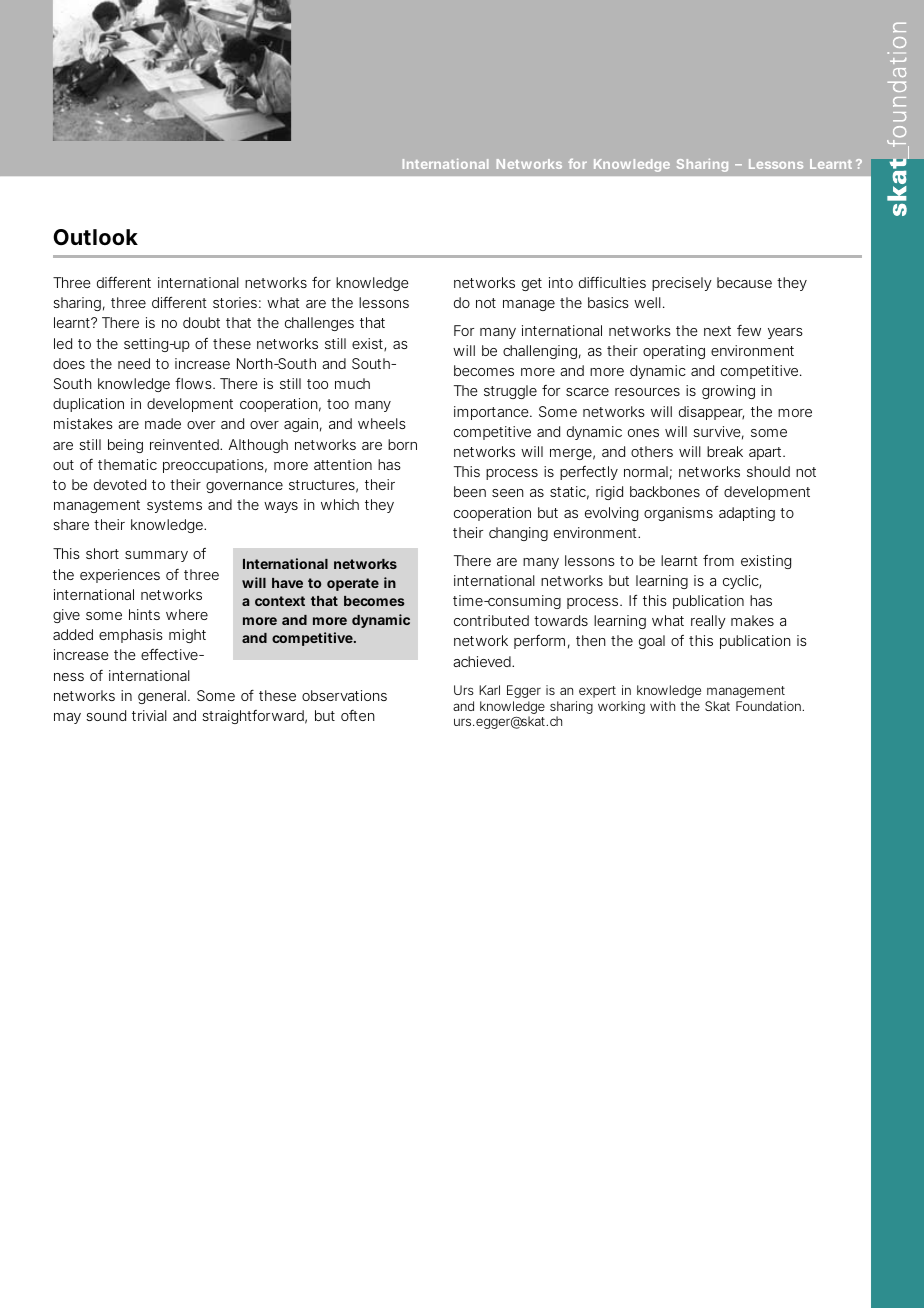  Describe the element at coordinates (134, 363) in the screenshot. I see `need` at that location.
